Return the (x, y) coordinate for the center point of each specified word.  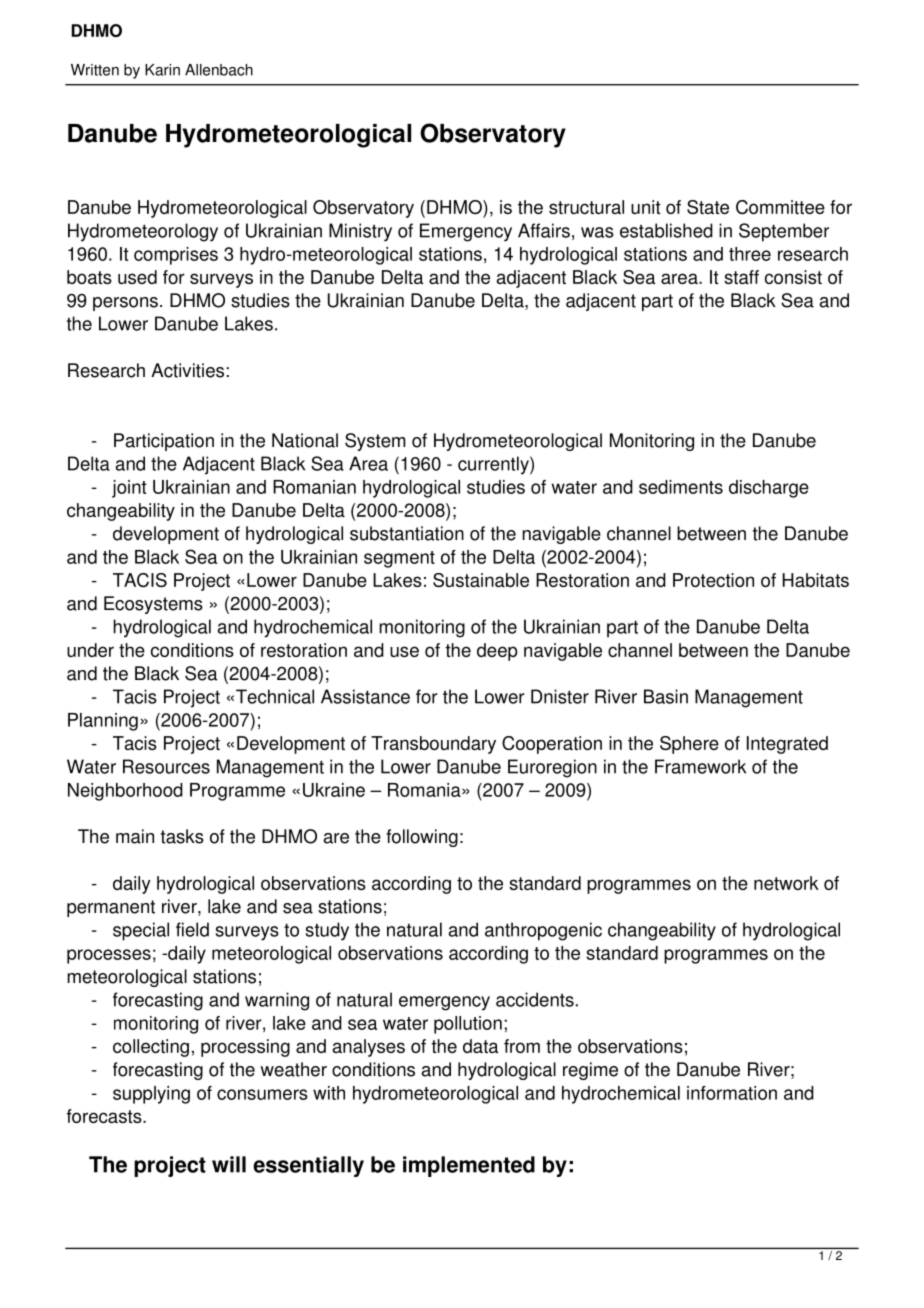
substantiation (407, 533)
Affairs (544, 230)
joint (129, 489)
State (708, 207)
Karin (162, 70)
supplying (151, 1095)
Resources (166, 766)
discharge (769, 489)
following (422, 838)
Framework (700, 766)
